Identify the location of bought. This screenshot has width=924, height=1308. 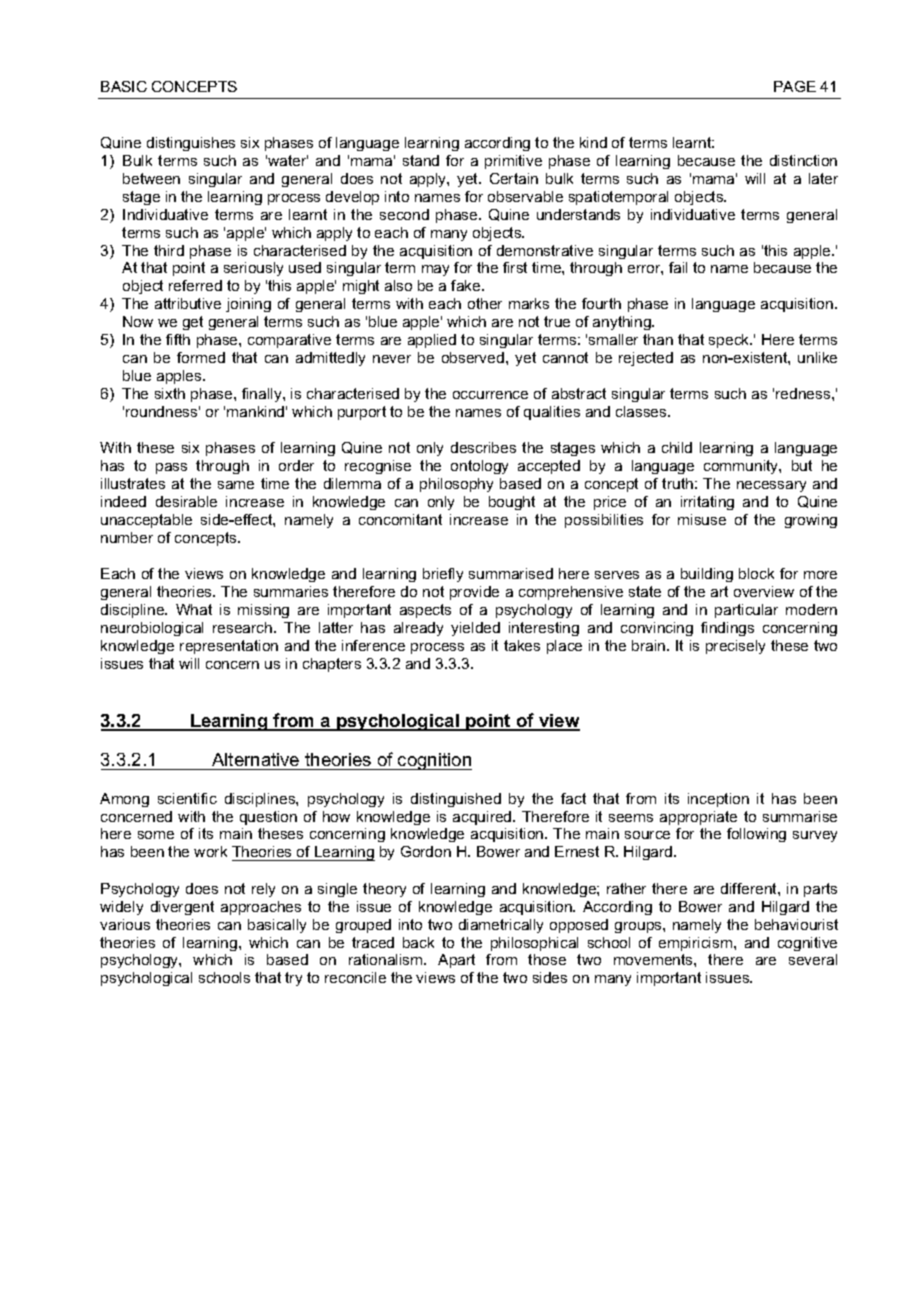
(512, 503).
